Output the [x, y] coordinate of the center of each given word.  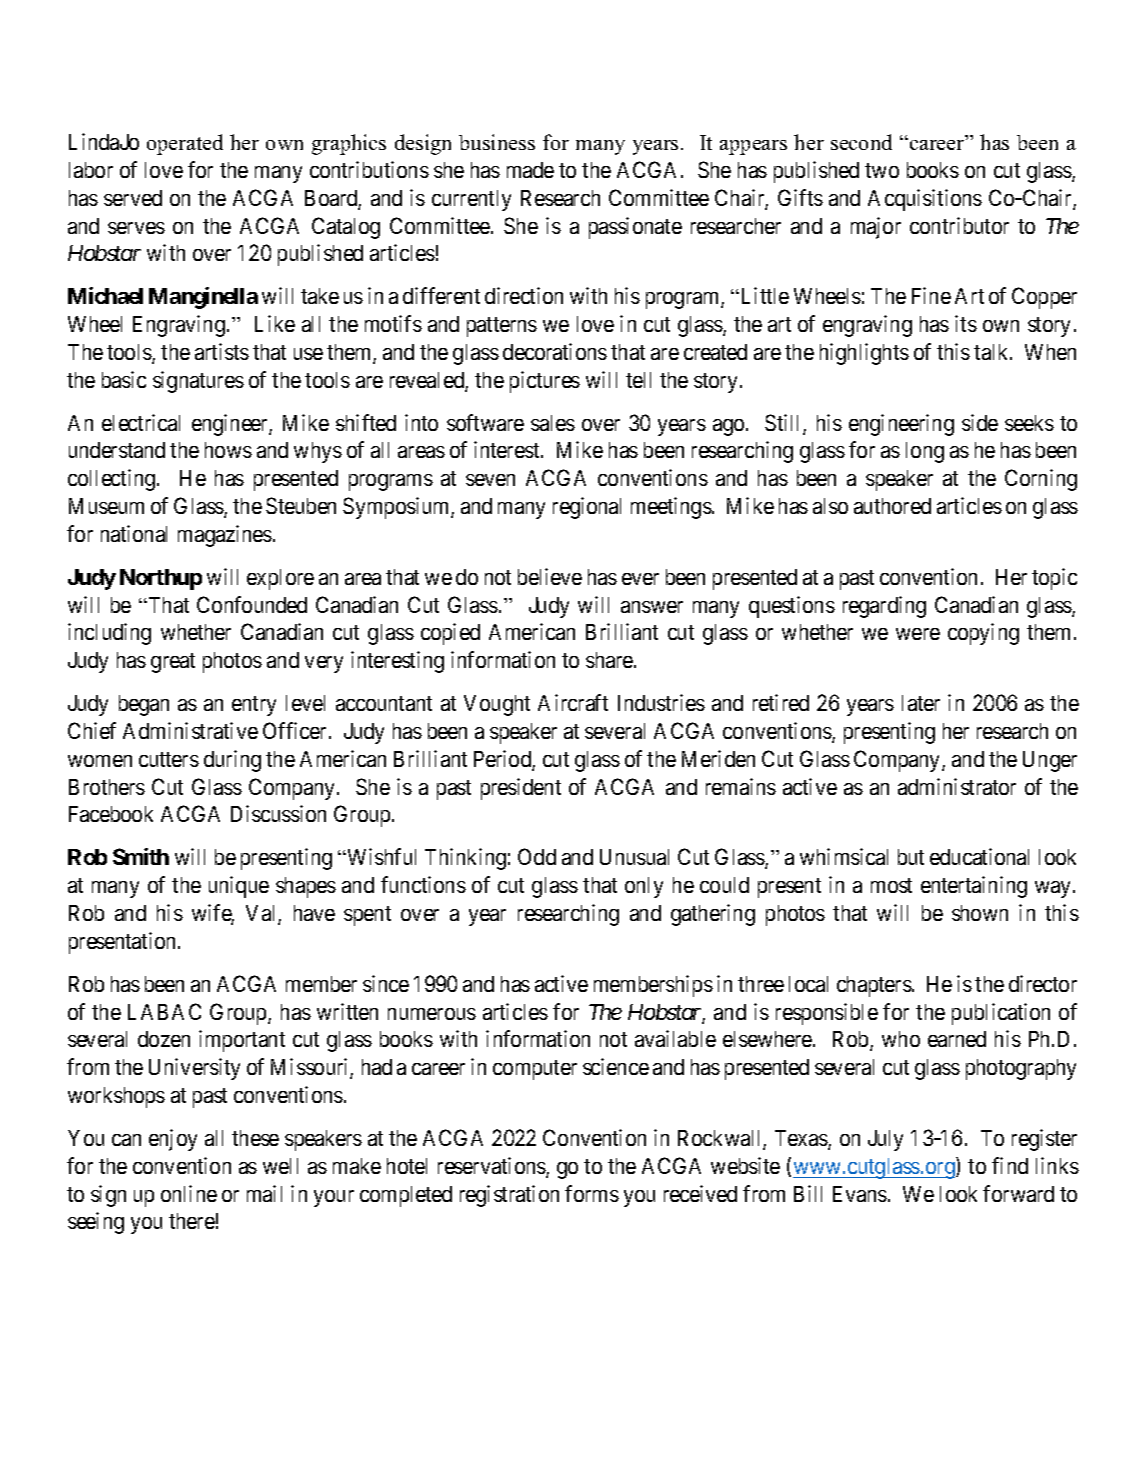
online [189, 1193]
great [173, 663]
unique [239, 887]
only [644, 887]
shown [980, 913]
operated [185, 144]
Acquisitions [925, 200]
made [530, 170]
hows [228, 450]
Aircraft [573, 702]
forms [592, 1193]
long [925, 452]
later [921, 703]
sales [553, 423]
